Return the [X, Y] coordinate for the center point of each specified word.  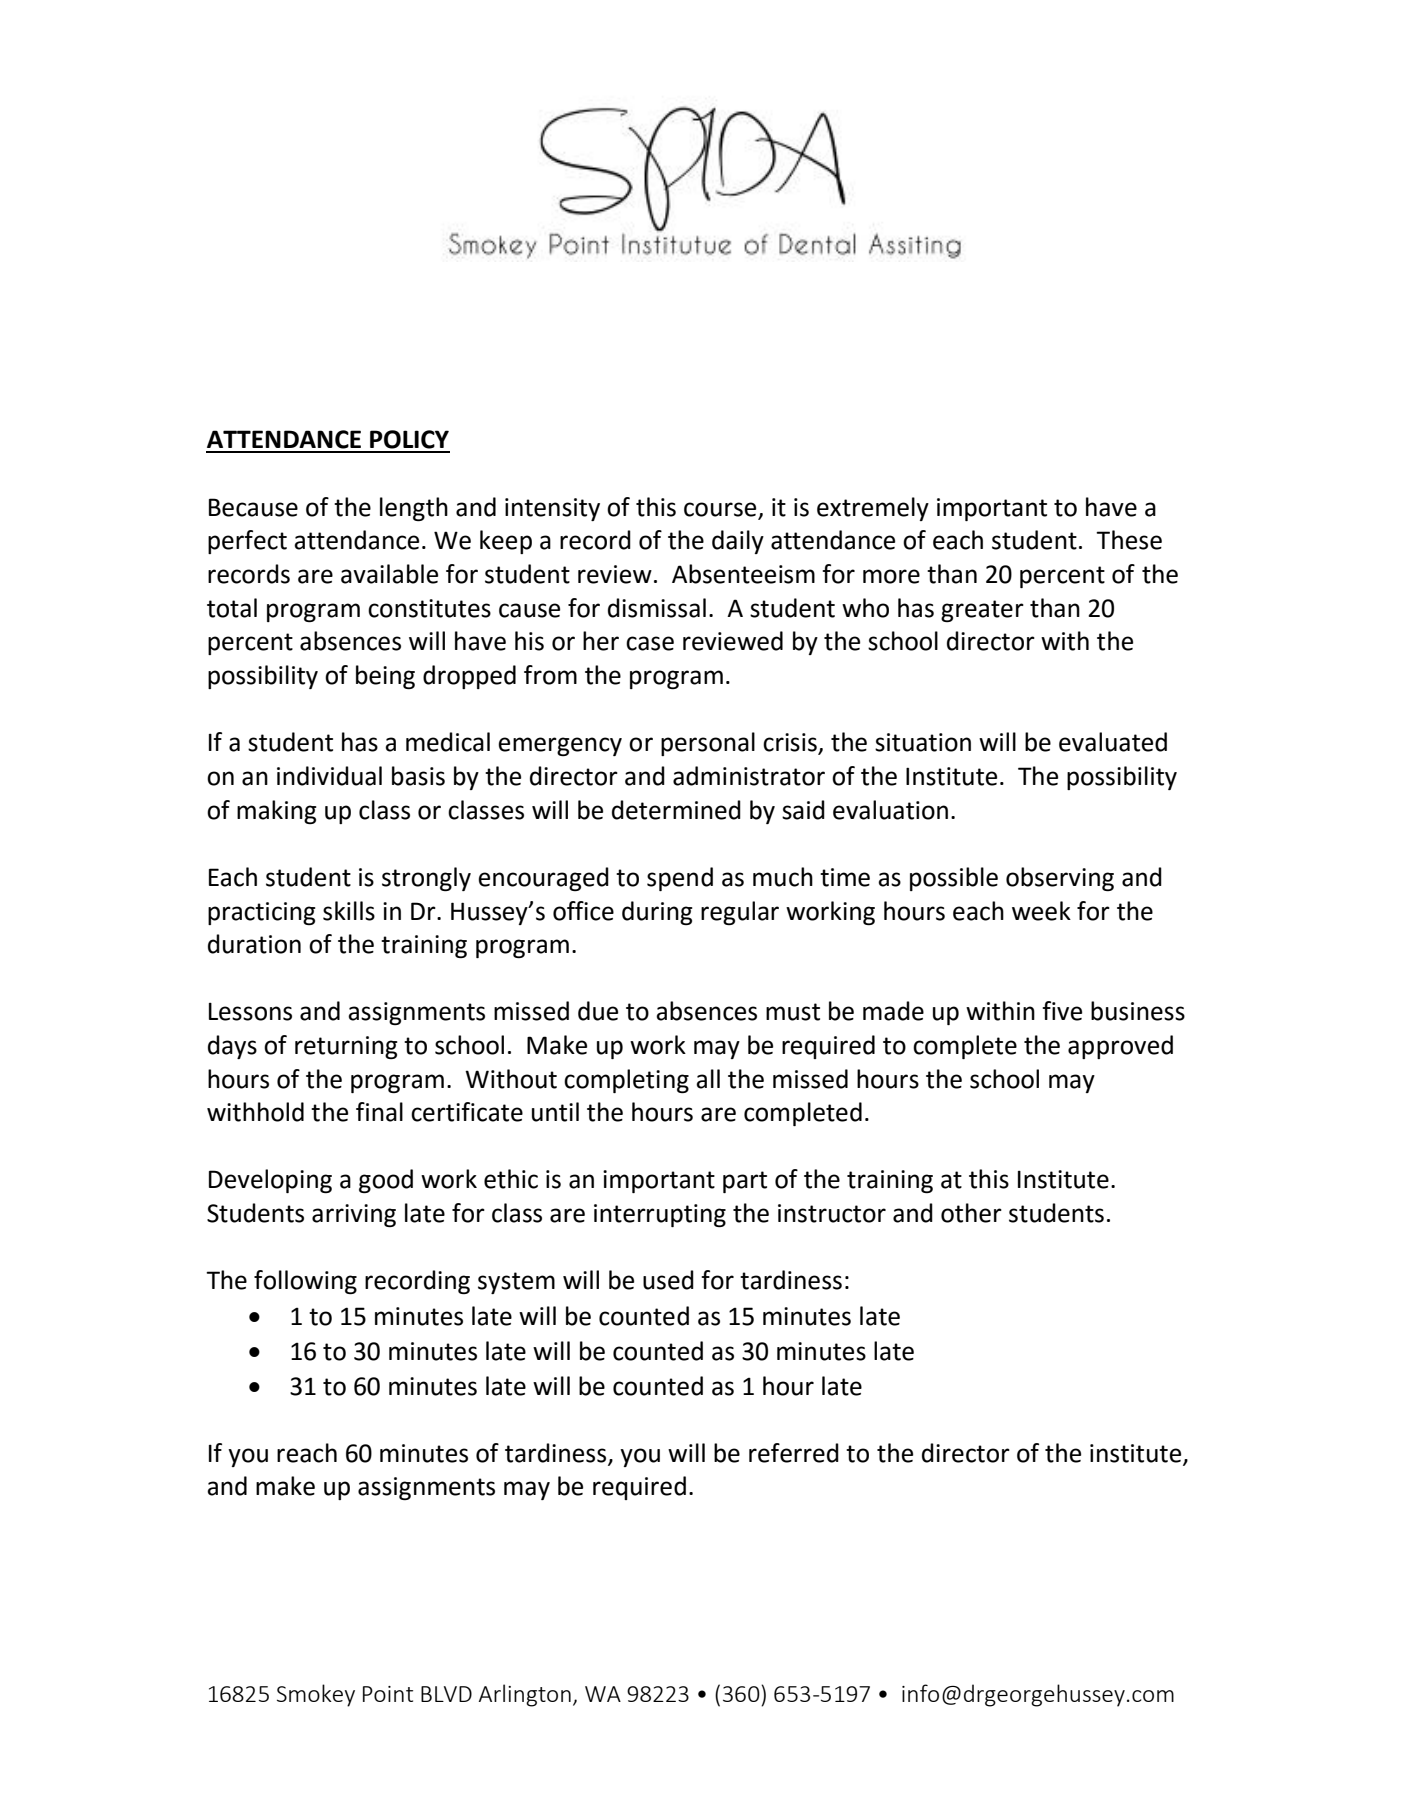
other [971, 1213]
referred [794, 1453]
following [305, 1282]
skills [349, 911]
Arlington [525, 1695]
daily [738, 542]
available [389, 574]
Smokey [316, 1695]
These [1129, 540]
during [657, 913]
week [1041, 911]
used [668, 1280]
